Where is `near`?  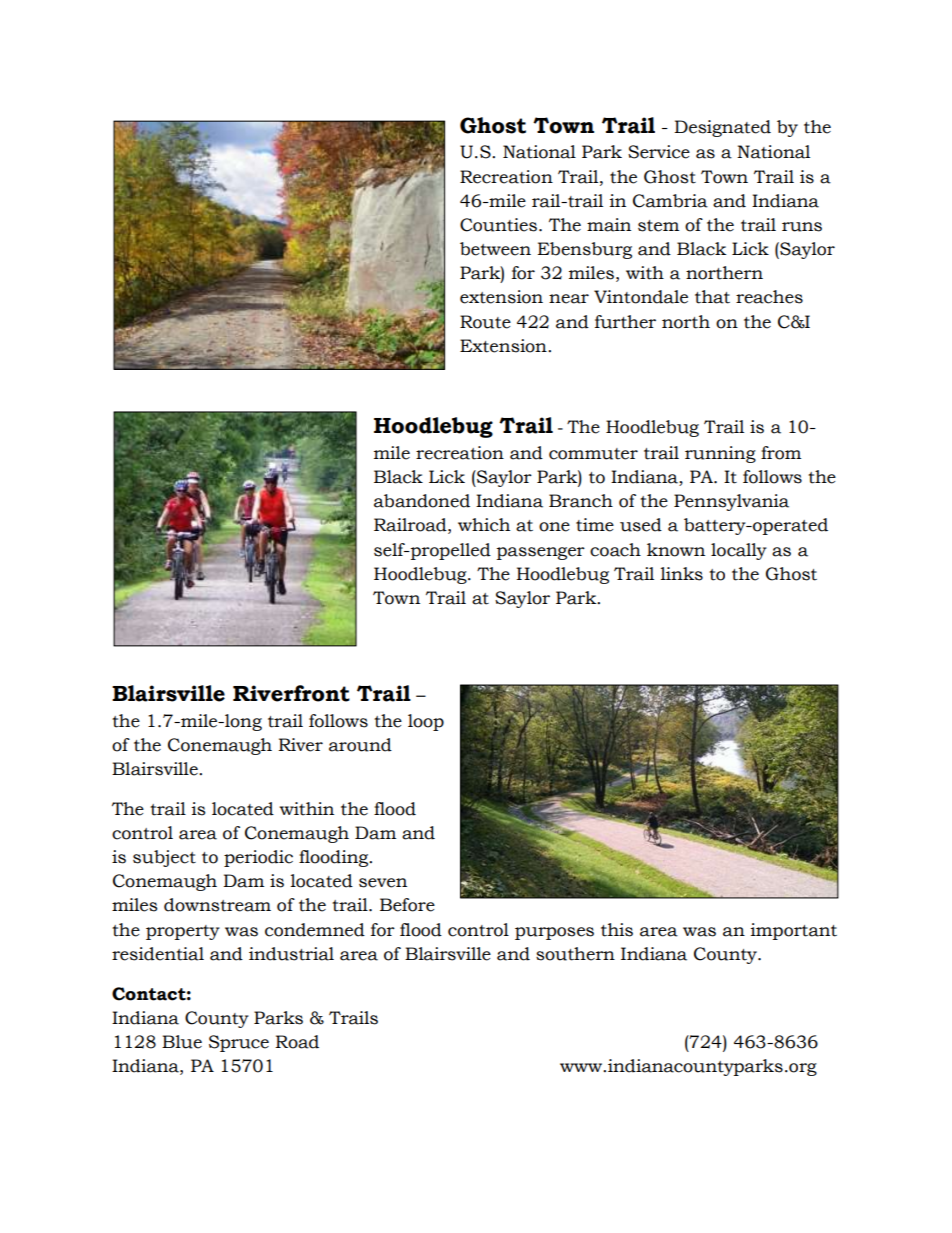
near is located at coordinates (569, 299).
